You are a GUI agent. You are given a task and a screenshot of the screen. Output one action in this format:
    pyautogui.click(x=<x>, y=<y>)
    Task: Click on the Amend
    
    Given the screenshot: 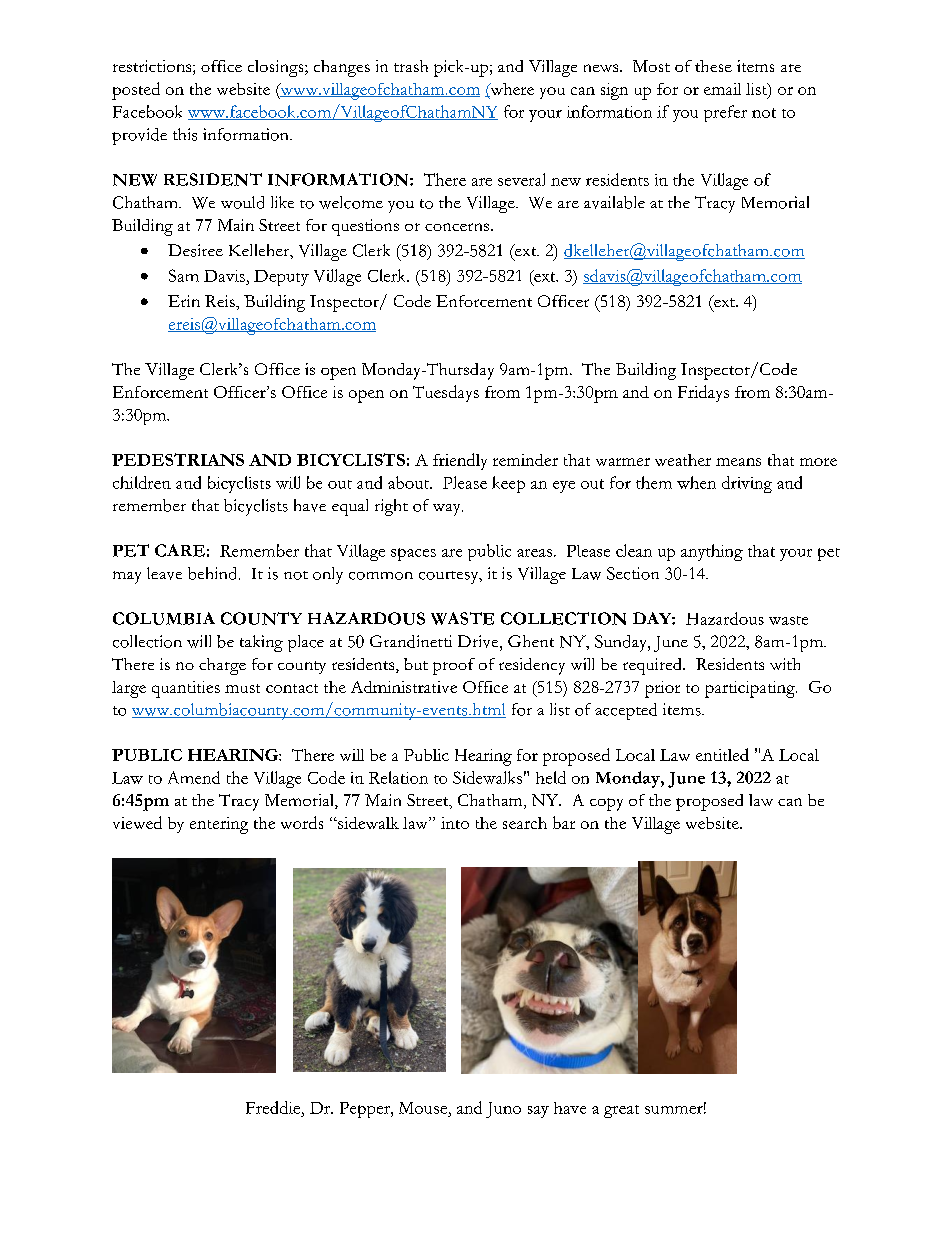 What is the action you would take?
    pyautogui.click(x=194, y=777)
